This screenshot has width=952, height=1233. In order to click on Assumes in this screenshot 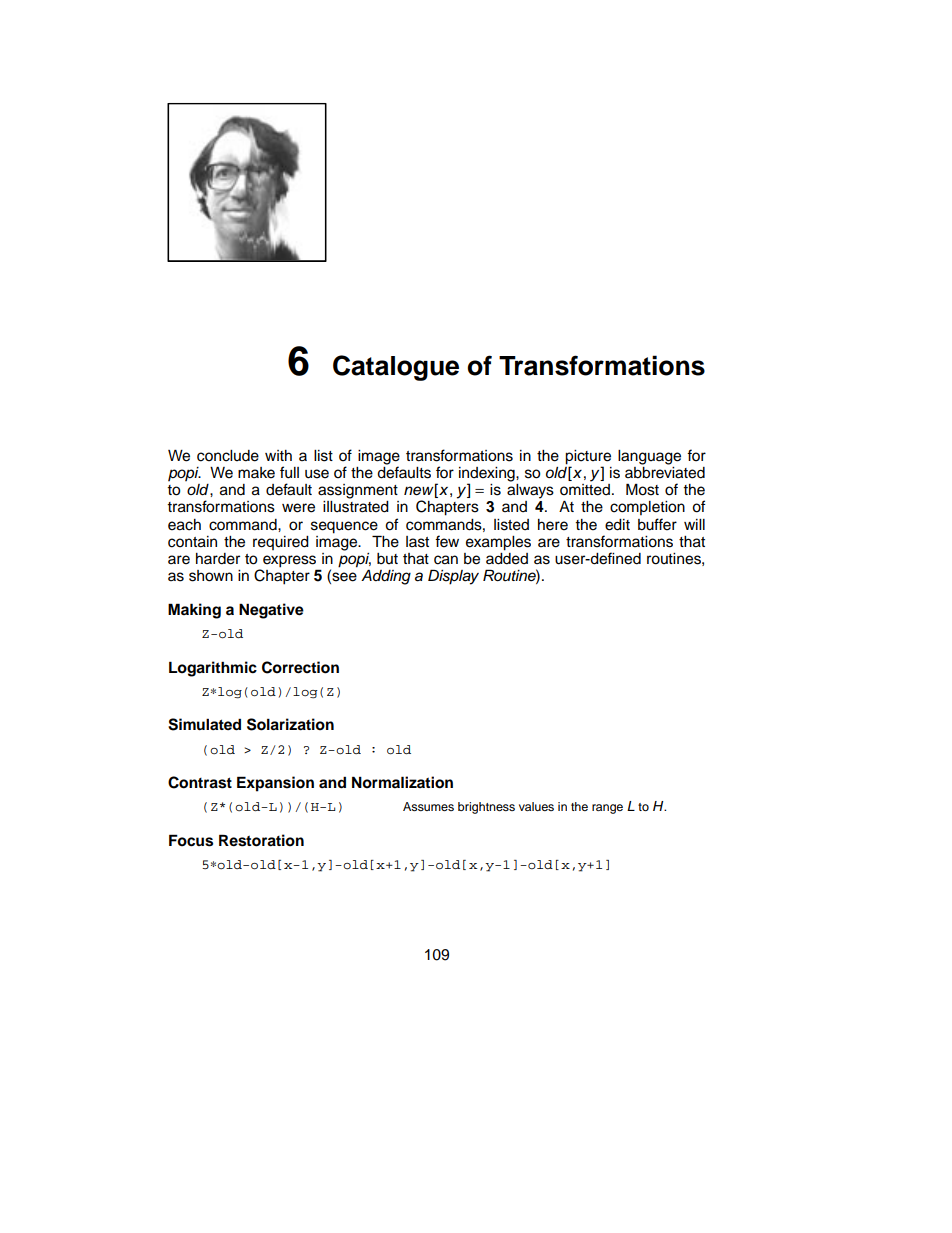, I will do `click(428, 806)`.
